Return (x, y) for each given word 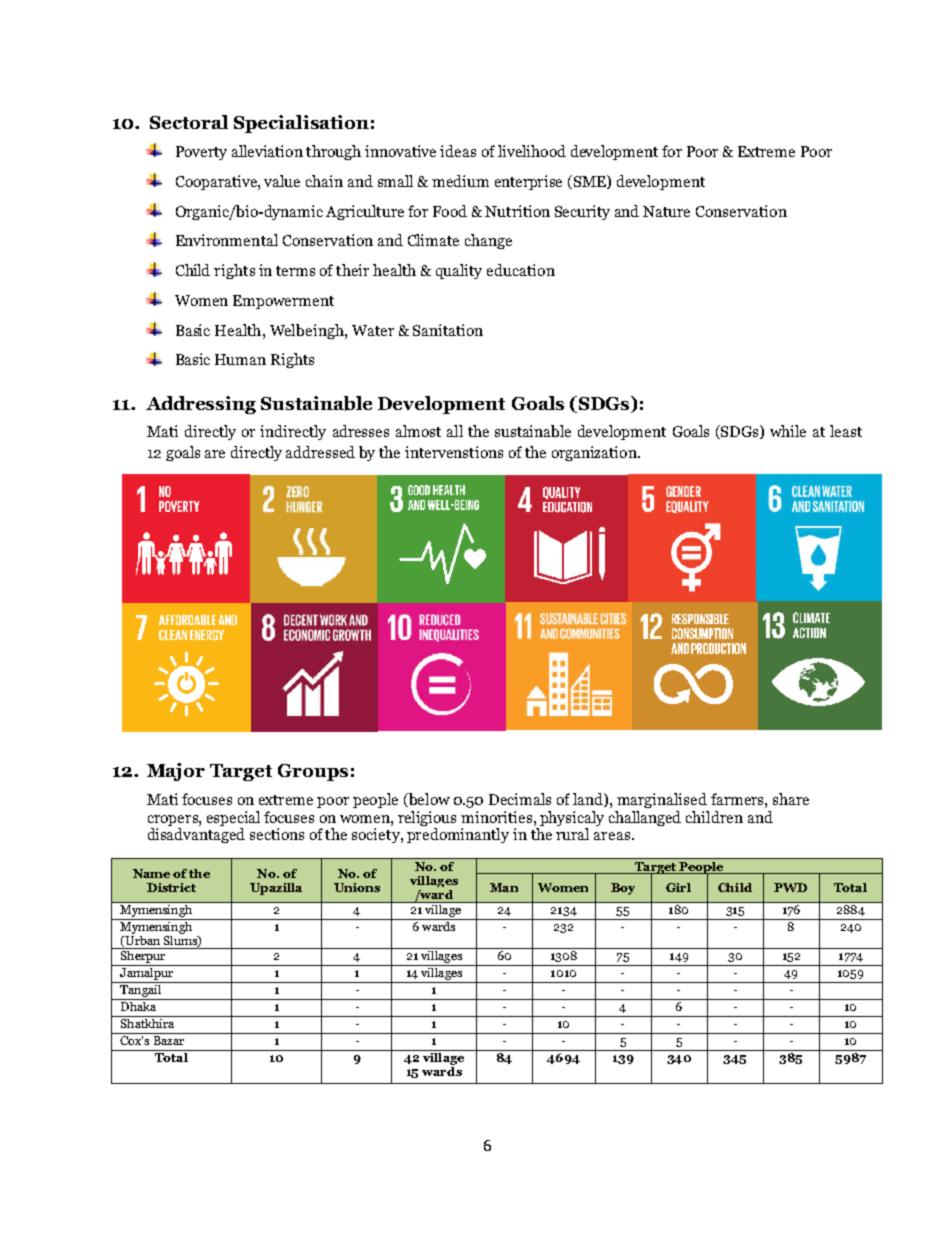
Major (176, 772)
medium (460, 181)
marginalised (662, 800)
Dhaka (139, 1005)
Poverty (201, 153)
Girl (678, 887)
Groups (313, 772)
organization (595, 453)
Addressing (201, 405)
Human (240, 359)
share (791, 799)
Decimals (520, 799)
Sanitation (448, 330)
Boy (623, 889)
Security (582, 212)
